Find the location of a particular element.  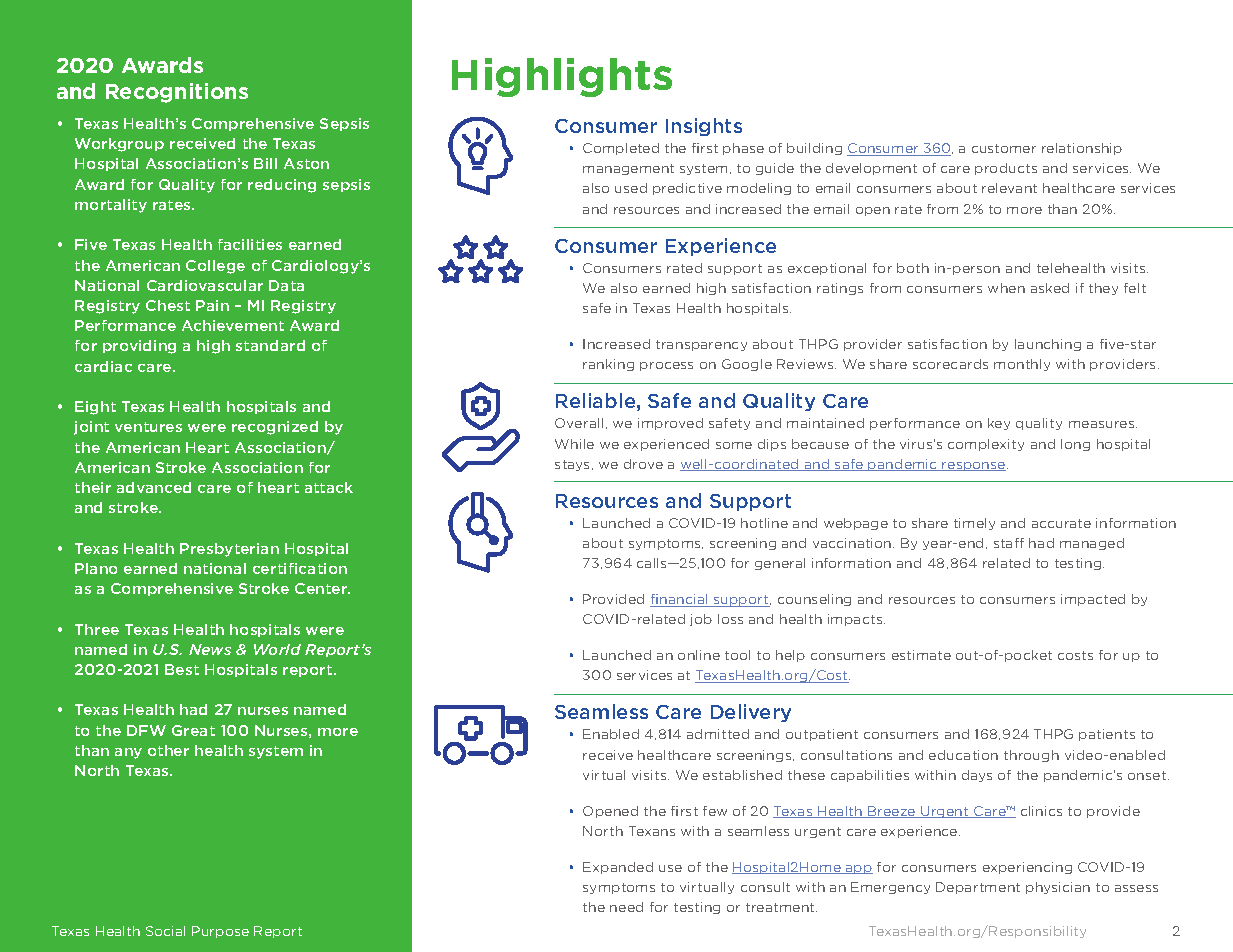

estimate is located at coordinates (921, 655).
